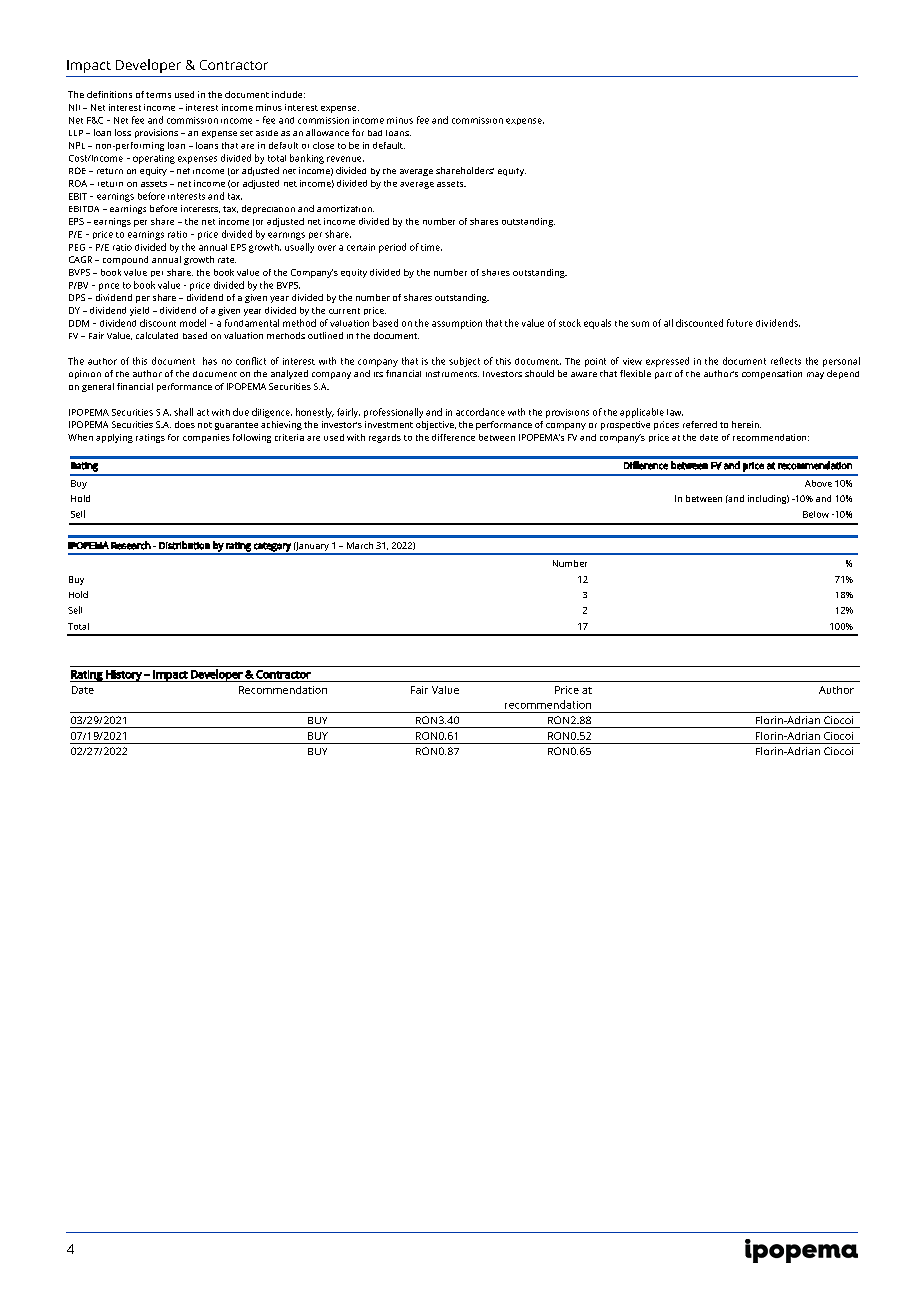 The height and width of the image is (1308, 924). Describe the element at coordinates (206, 438) in the image. I see `companies` at that location.
